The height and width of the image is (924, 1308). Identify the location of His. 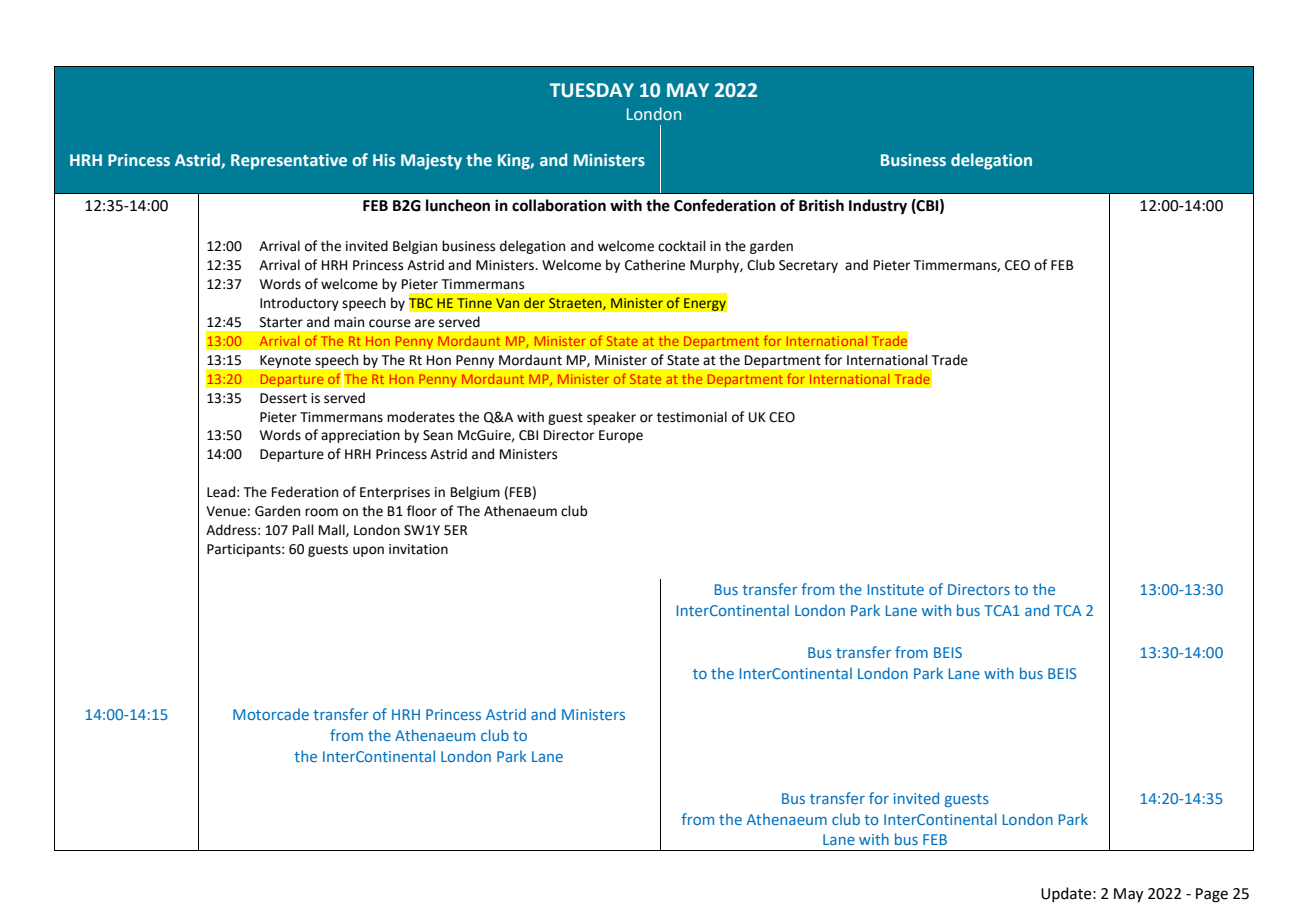
(384, 160).
